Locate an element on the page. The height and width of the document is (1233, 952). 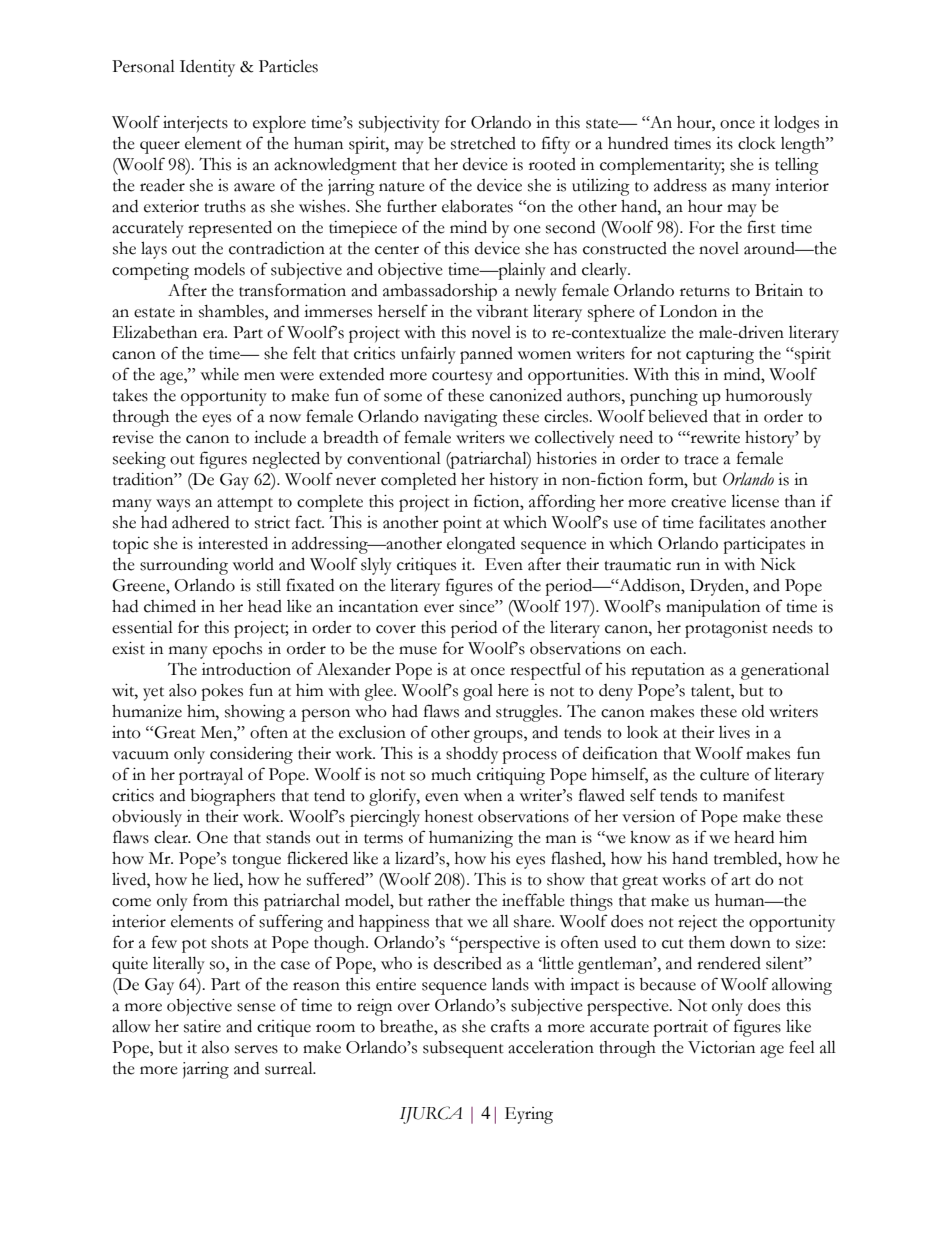
navigating is located at coordinates (461, 418).
